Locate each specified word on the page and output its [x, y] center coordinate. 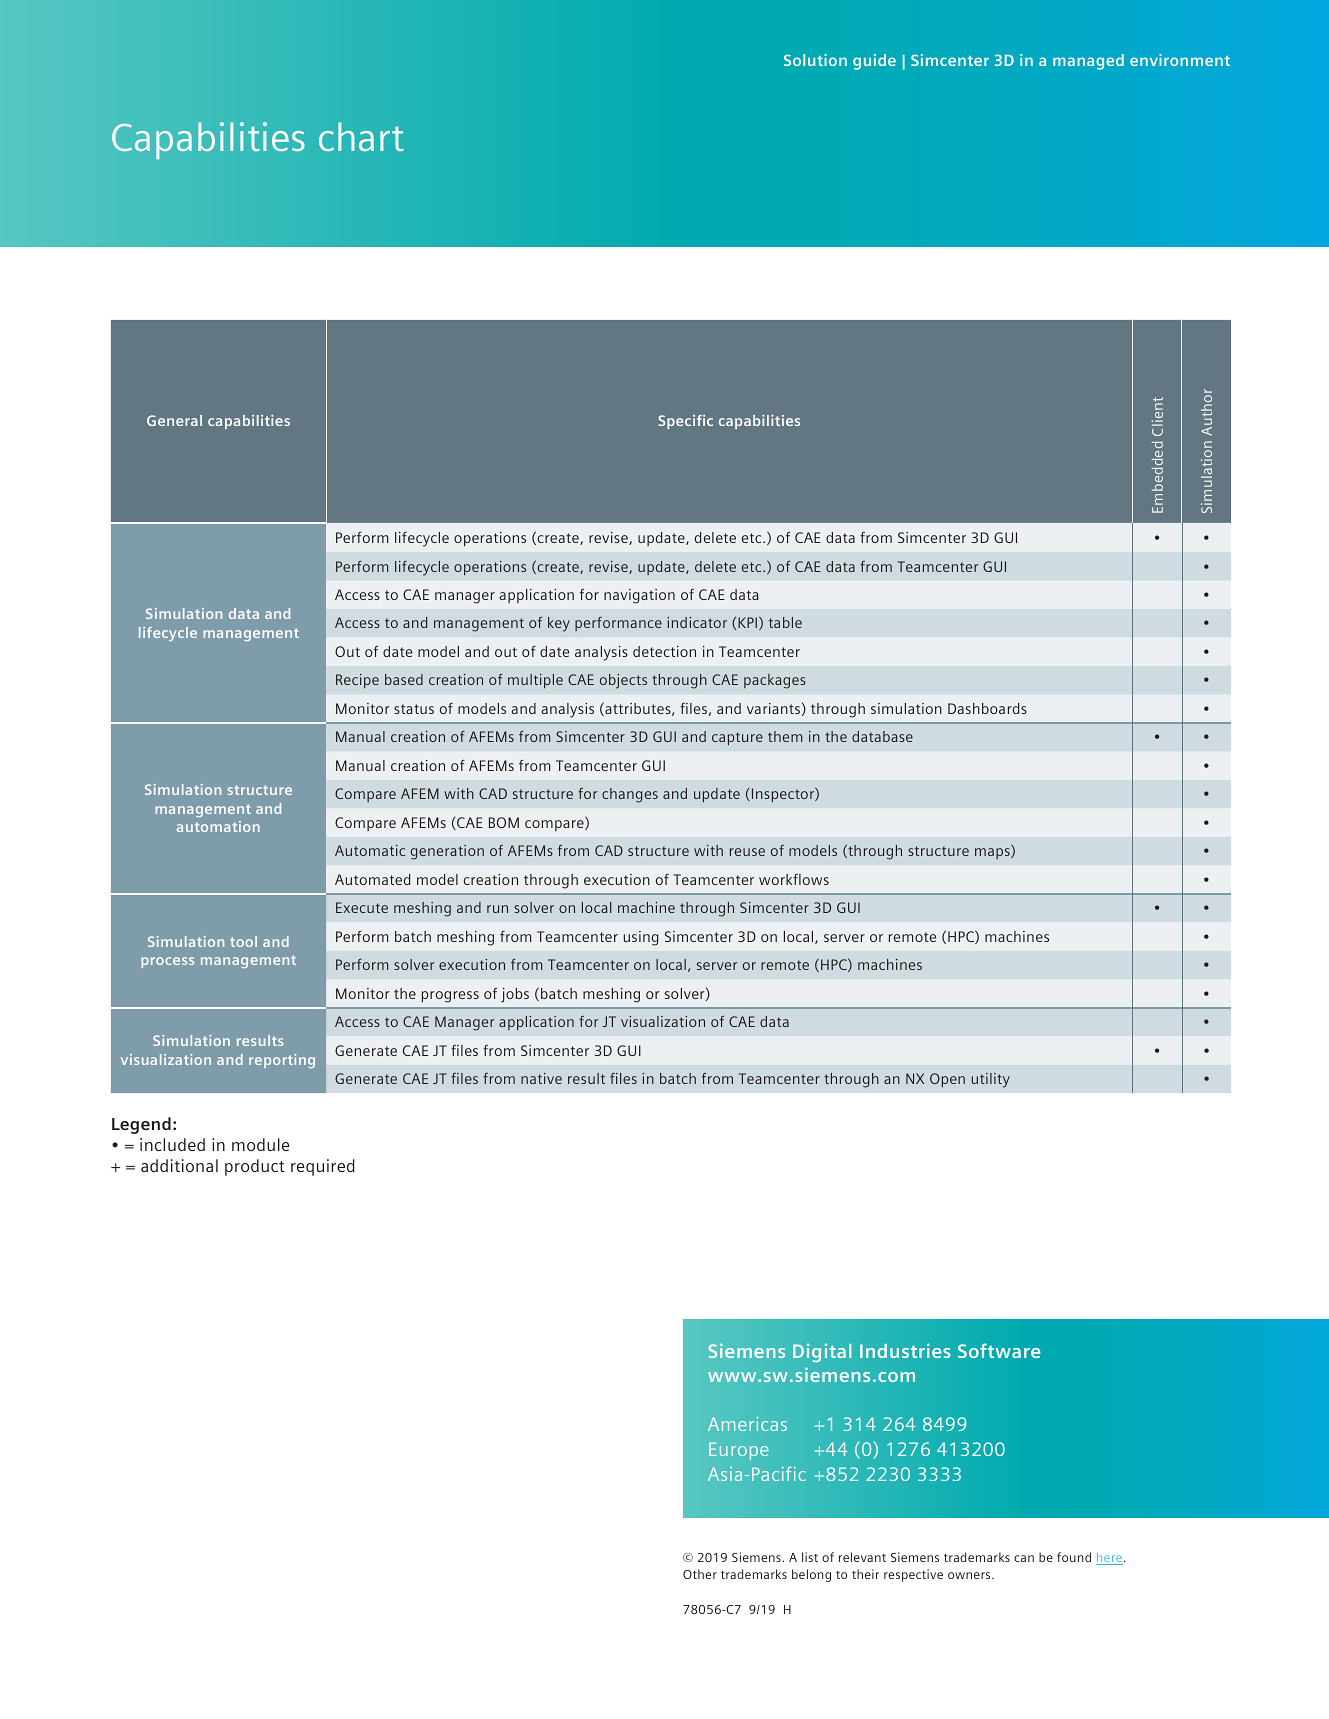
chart [361, 136]
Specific [685, 422]
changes [630, 795]
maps [993, 853]
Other [700, 1574]
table [785, 622]
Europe [739, 1451]
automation [218, 826]
